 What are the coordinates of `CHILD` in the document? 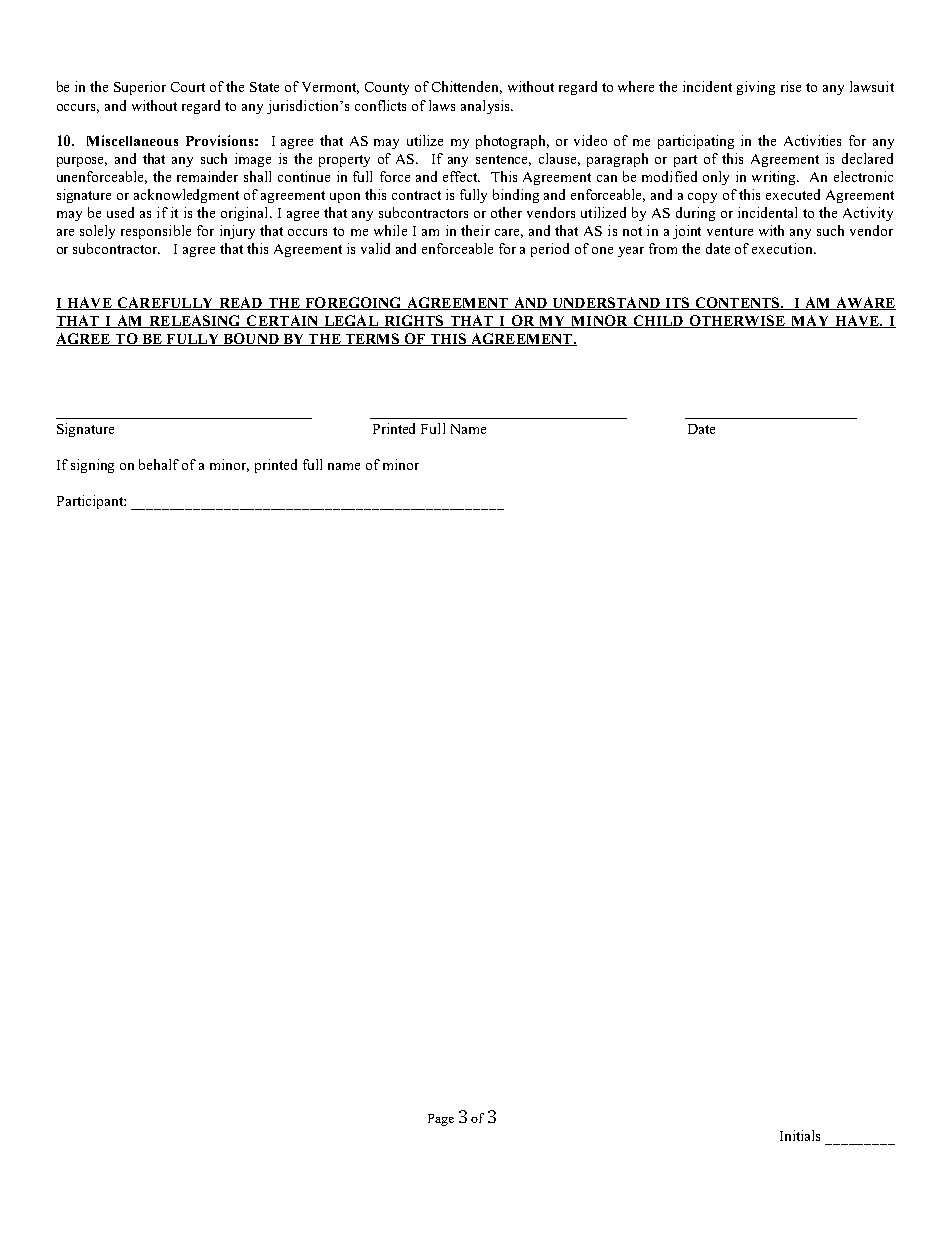 It's located at (658, 321).
